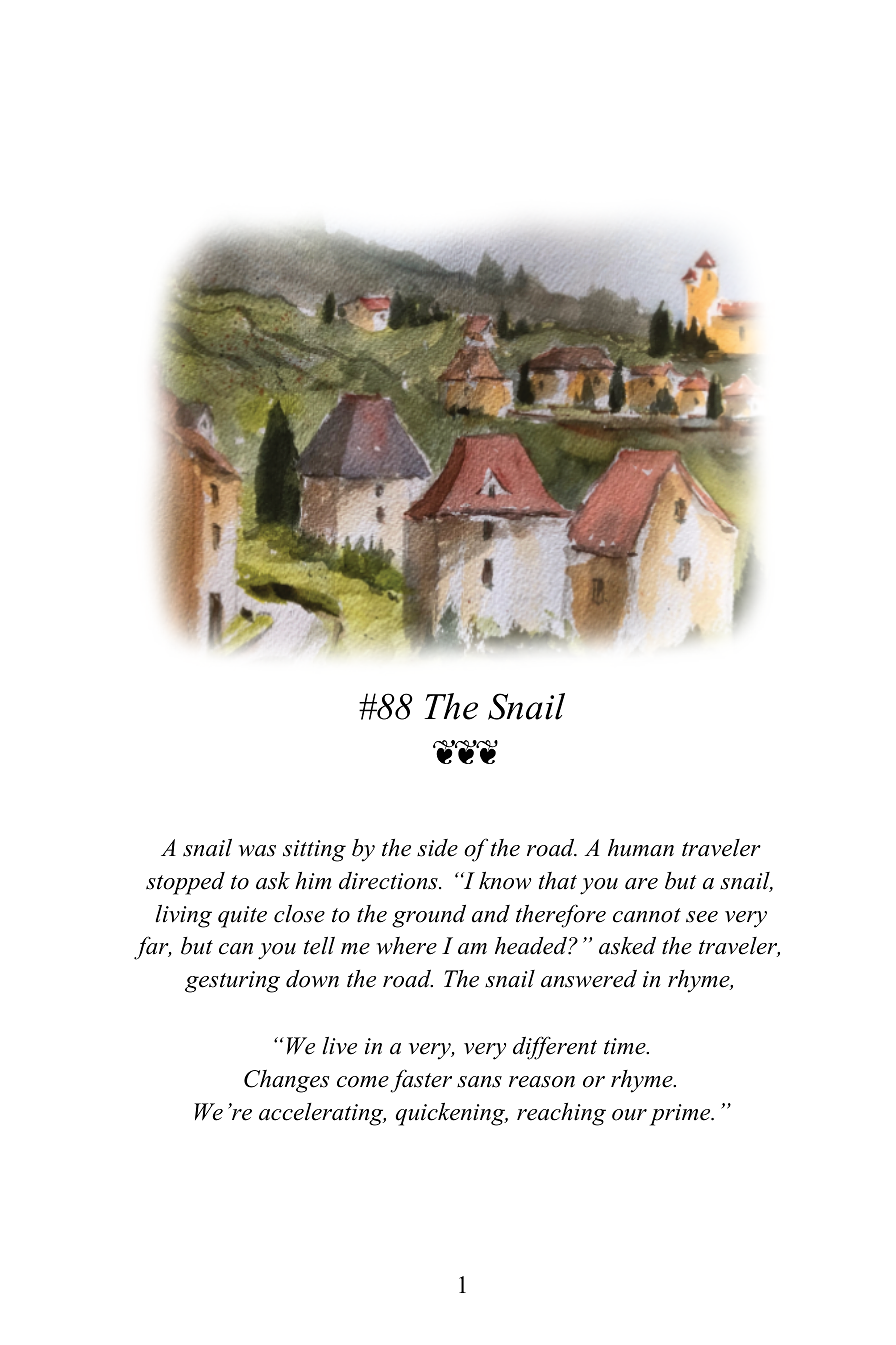 The height and width of the screenshot is (1345, 896). Describe the element at coordinates (257, 851) in the screenshot. I see `was` at that location.
